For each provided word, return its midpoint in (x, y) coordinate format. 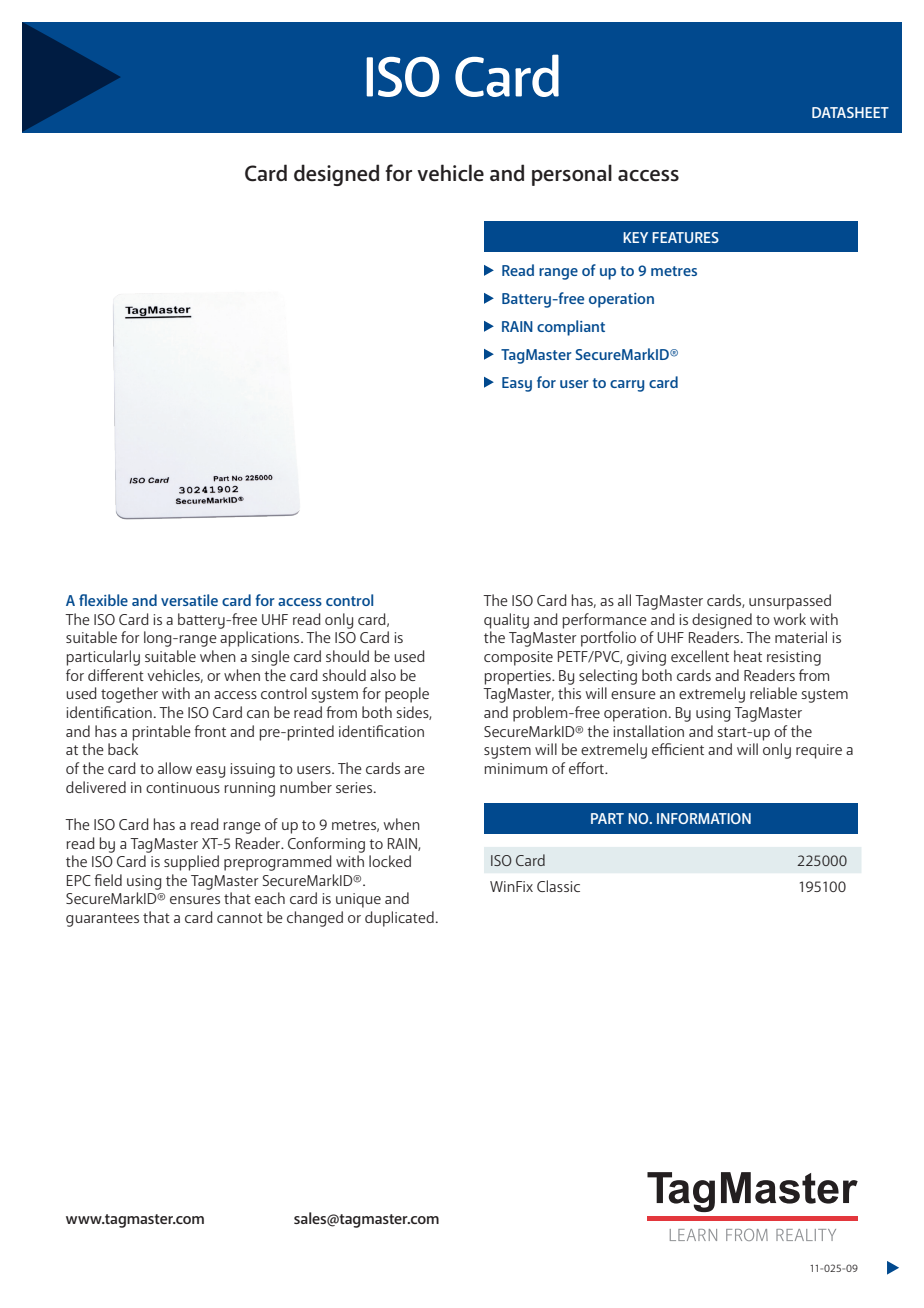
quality (506, 621)
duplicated (399, 919)
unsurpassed (790, 602)
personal (572, 175)
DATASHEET (850, 112)
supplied (191, 863)
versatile (189, 600)
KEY (635, 237)
